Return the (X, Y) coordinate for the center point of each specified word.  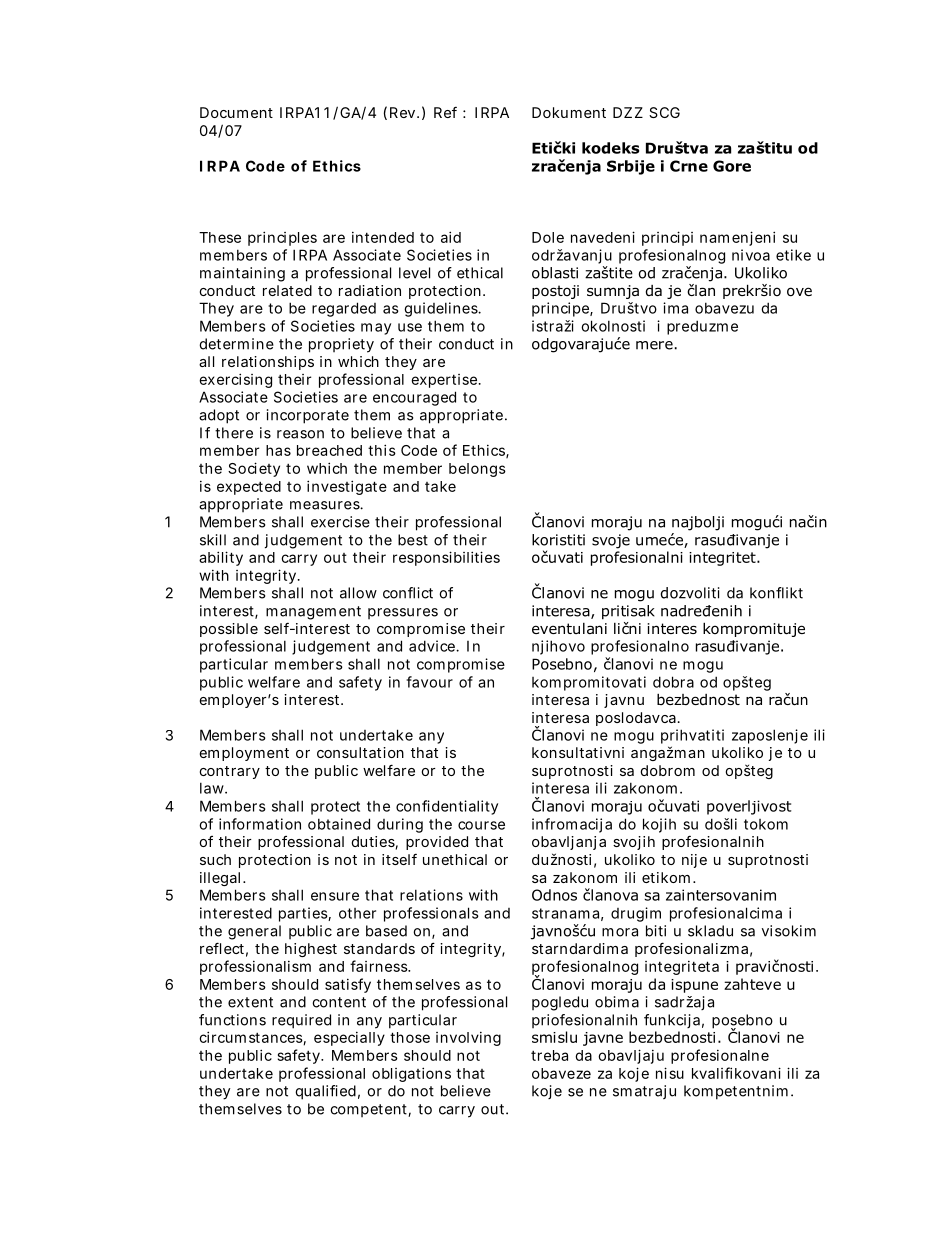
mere (654, 345)
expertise (446, 381)
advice (434, 646)
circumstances (252, 1038)
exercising (235, 380)
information (260, 824)
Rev (404, 112)
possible (229, 630)
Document (236, 112)
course (481, 825)
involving (468, 1039)
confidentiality (447, 807)
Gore (732, 166)
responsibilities (446, 558)
